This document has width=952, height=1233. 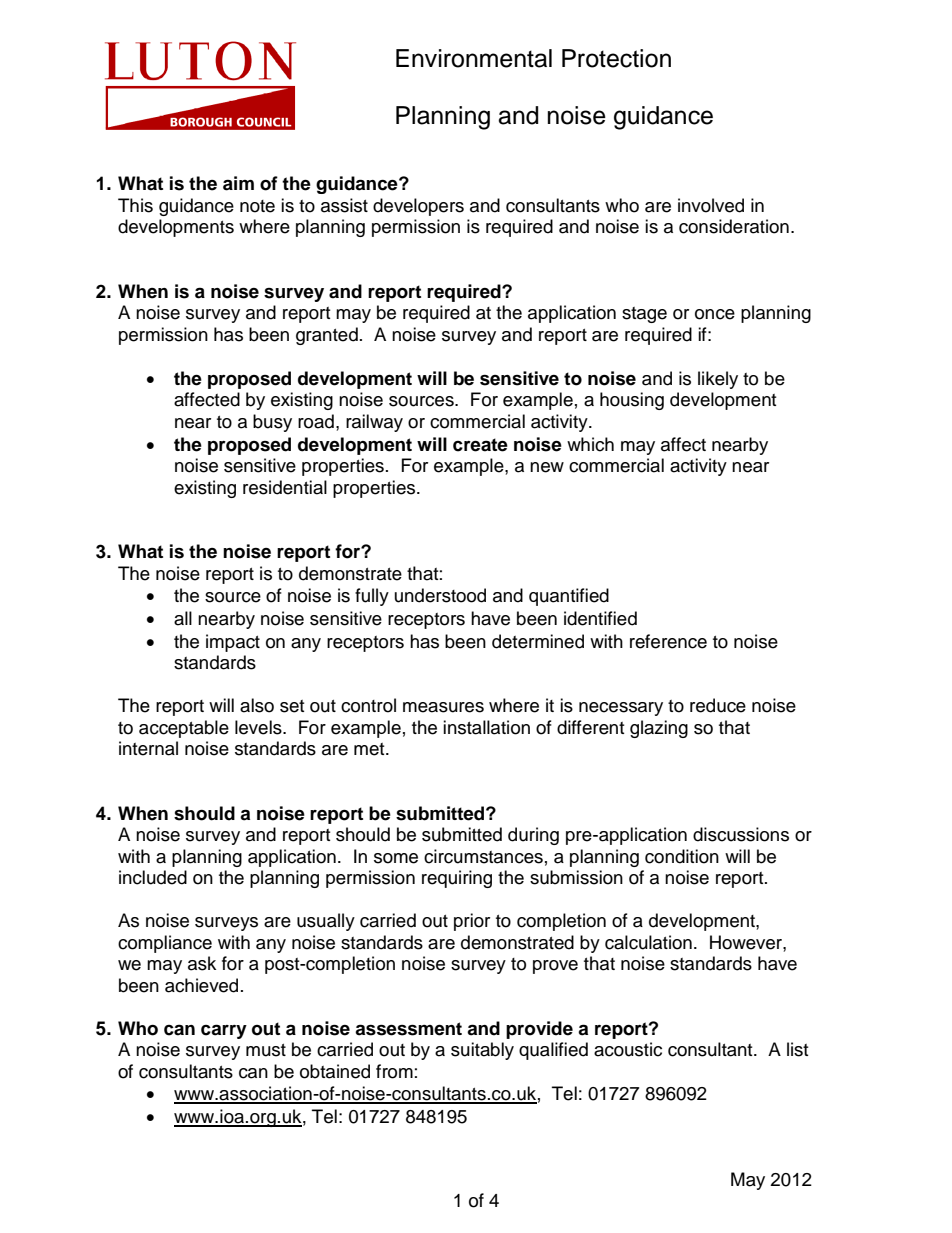 What do you see at coordinates (285, 487) in the document?
I see `residential` at bounding box center [285, 487].
